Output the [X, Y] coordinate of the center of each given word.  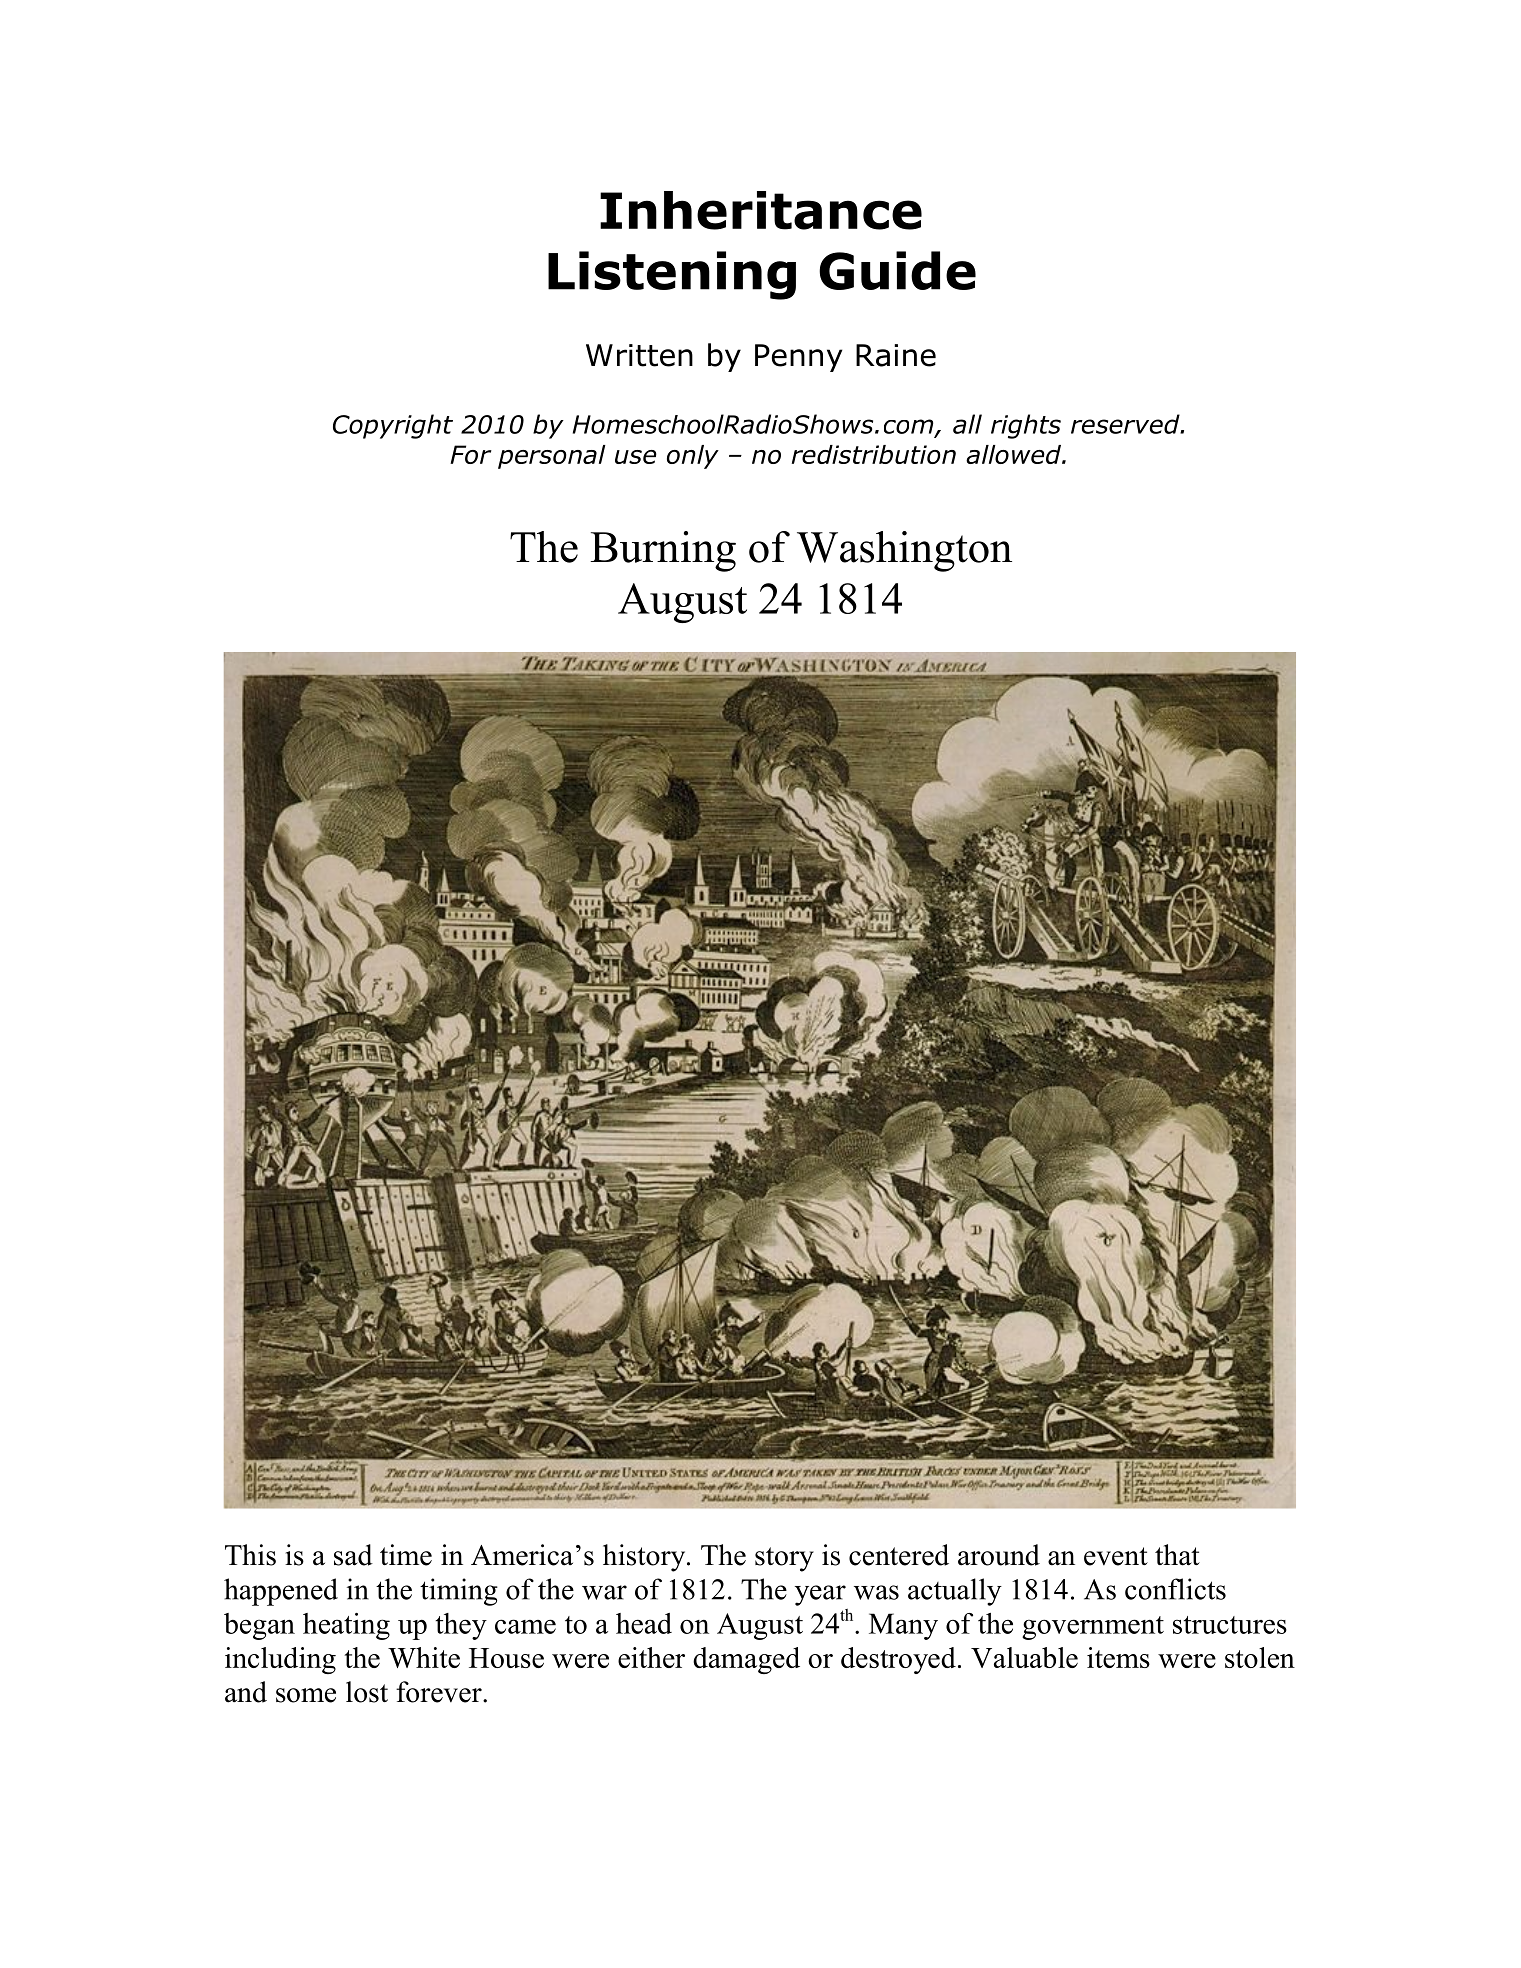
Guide [897, 270]
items [1118, 1657]
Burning [663, 551]
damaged [746, 1660]
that [1177, 1555]
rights [1026, 426]
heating [346, 1626]
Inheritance [761, 210]
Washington [904, 551]
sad [353, 1555]
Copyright [393, 426]
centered [899, 1555]
